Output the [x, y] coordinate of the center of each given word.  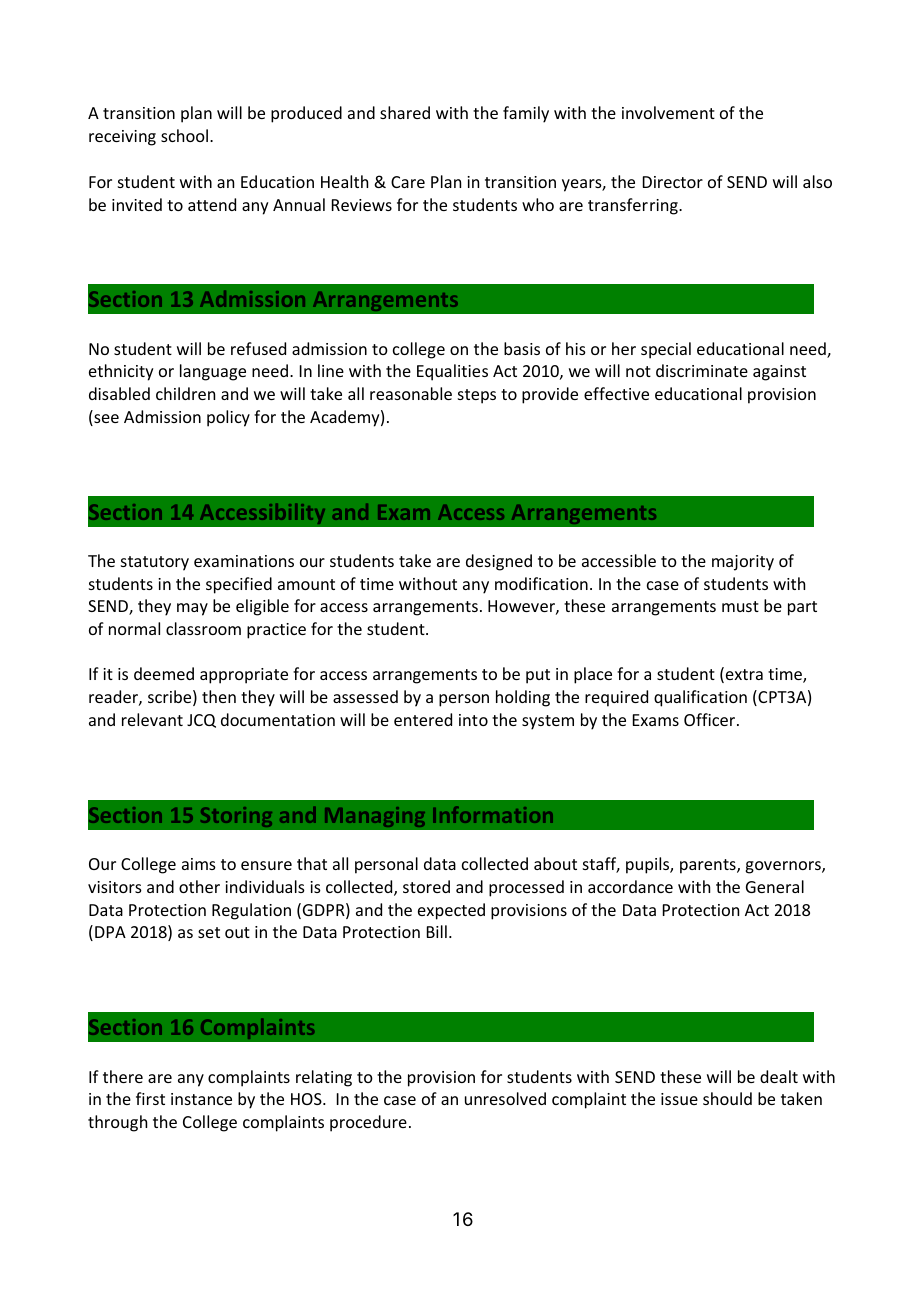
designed [499, 562]
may [192, 609]
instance [201, 1099]
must [740, 606]
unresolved [505, 1098]
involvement [668, 112]
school [184, 135]
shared [405, 112]
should [727, 1098]
